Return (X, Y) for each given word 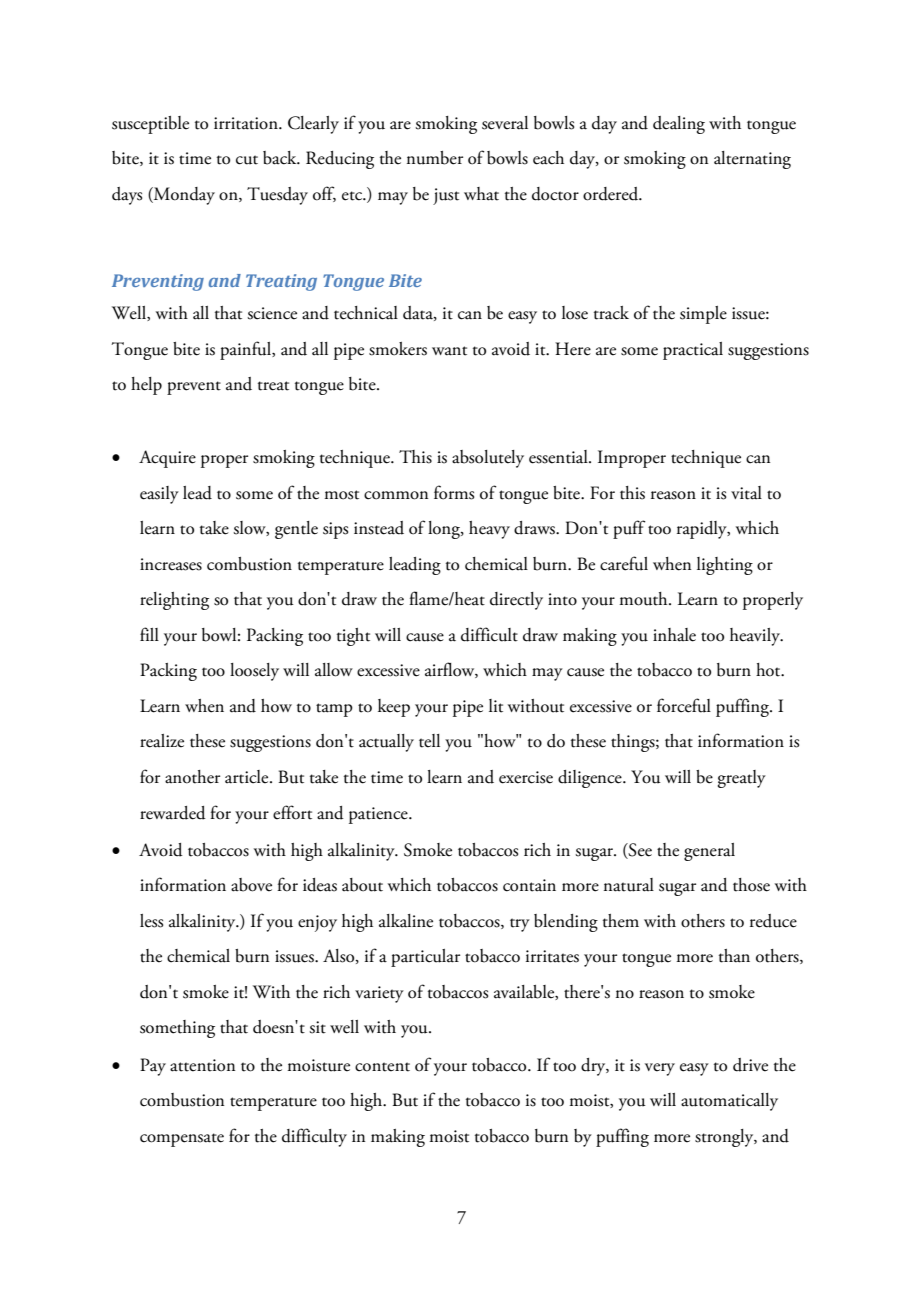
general (709, 852)
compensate (182, 1140)
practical (693, 351)
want (449, 351)
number (435, 158)
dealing (679, 125)
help (146, 386)
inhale (674, 635)
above (251, 885)
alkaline (406, 921)
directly (516, 601)
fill (149, 634)
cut (247, 160)
